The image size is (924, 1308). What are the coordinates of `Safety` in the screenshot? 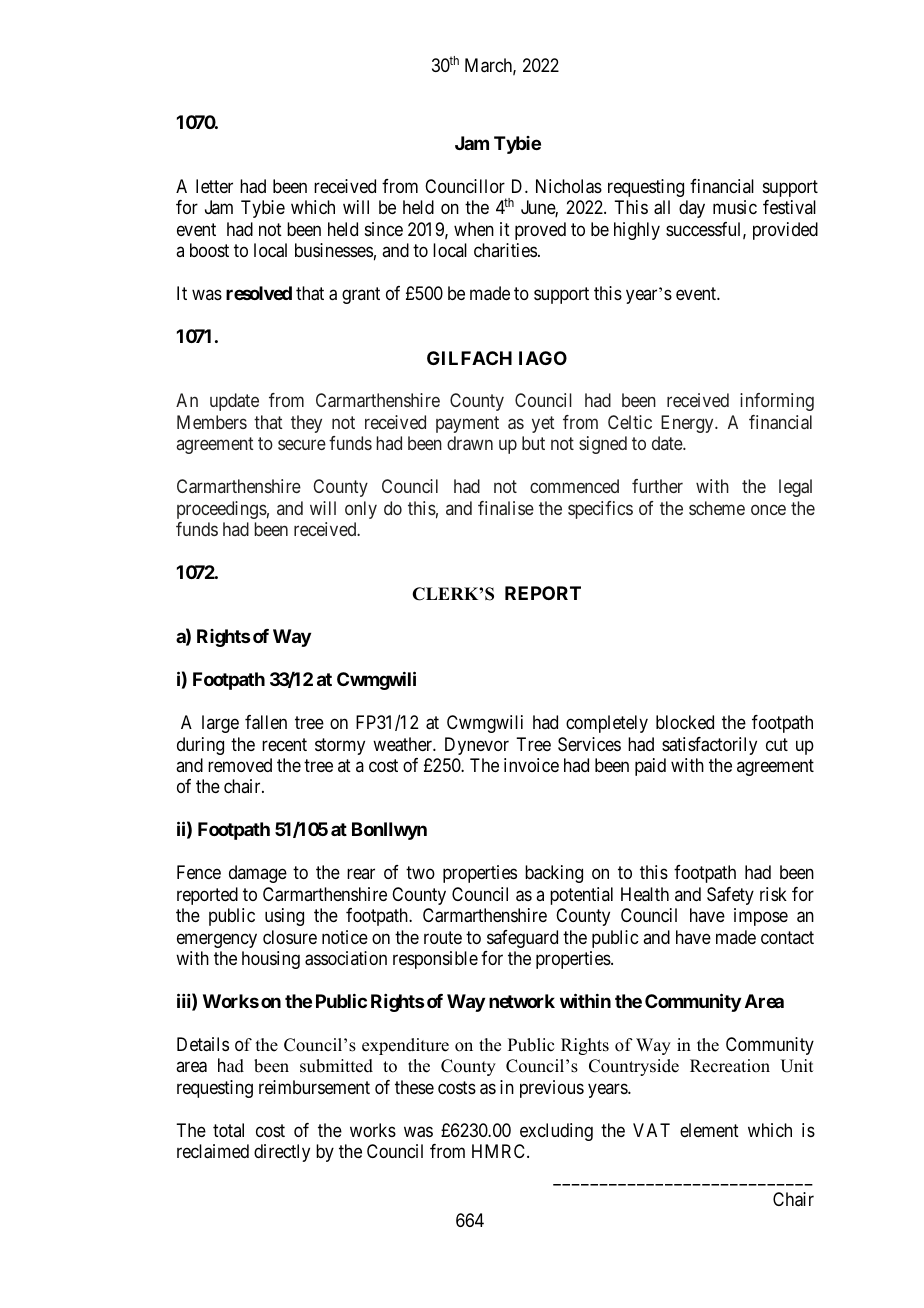 It's located at (730, 896).
